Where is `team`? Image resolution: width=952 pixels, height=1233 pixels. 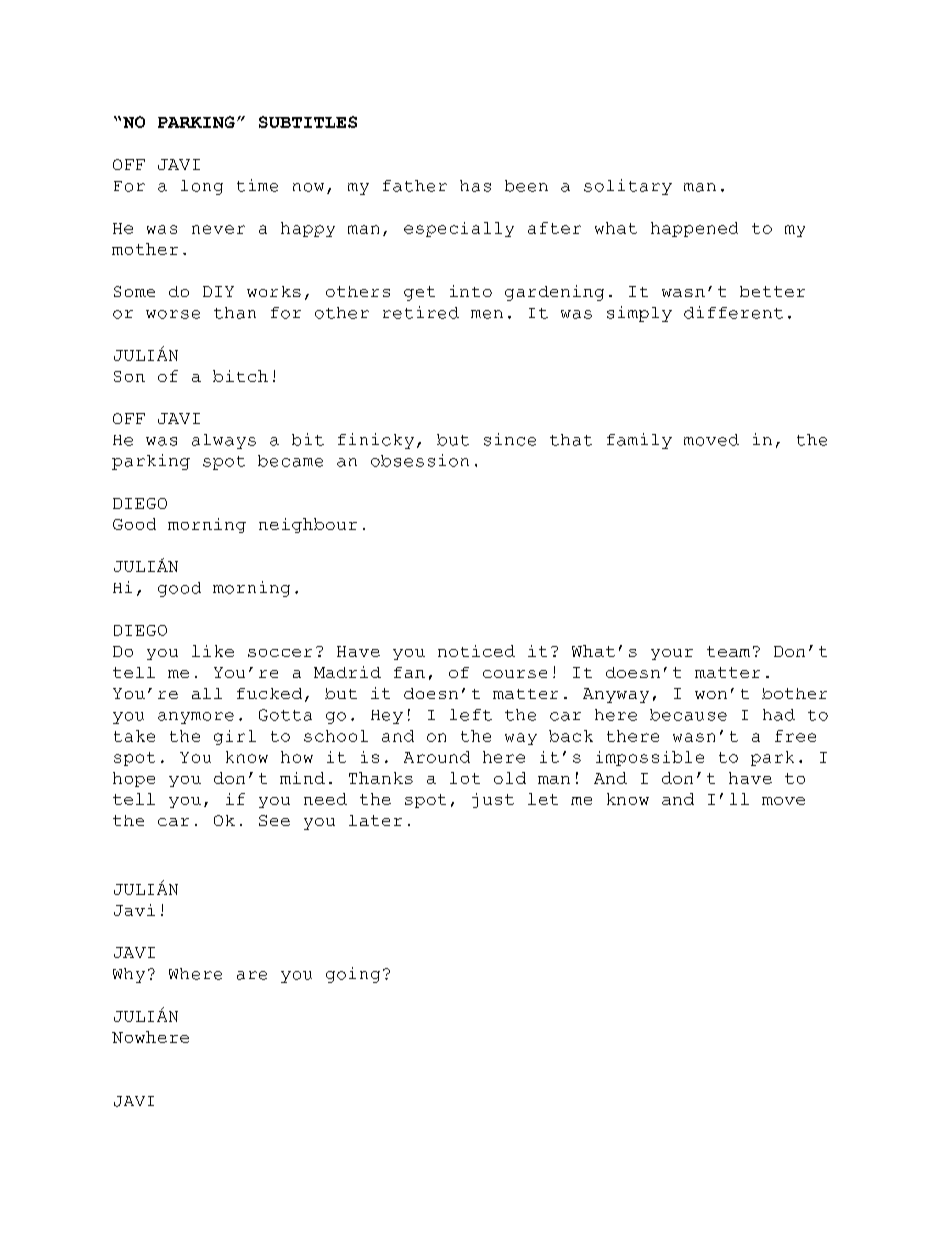 team is located at coordinates (728, 651).
